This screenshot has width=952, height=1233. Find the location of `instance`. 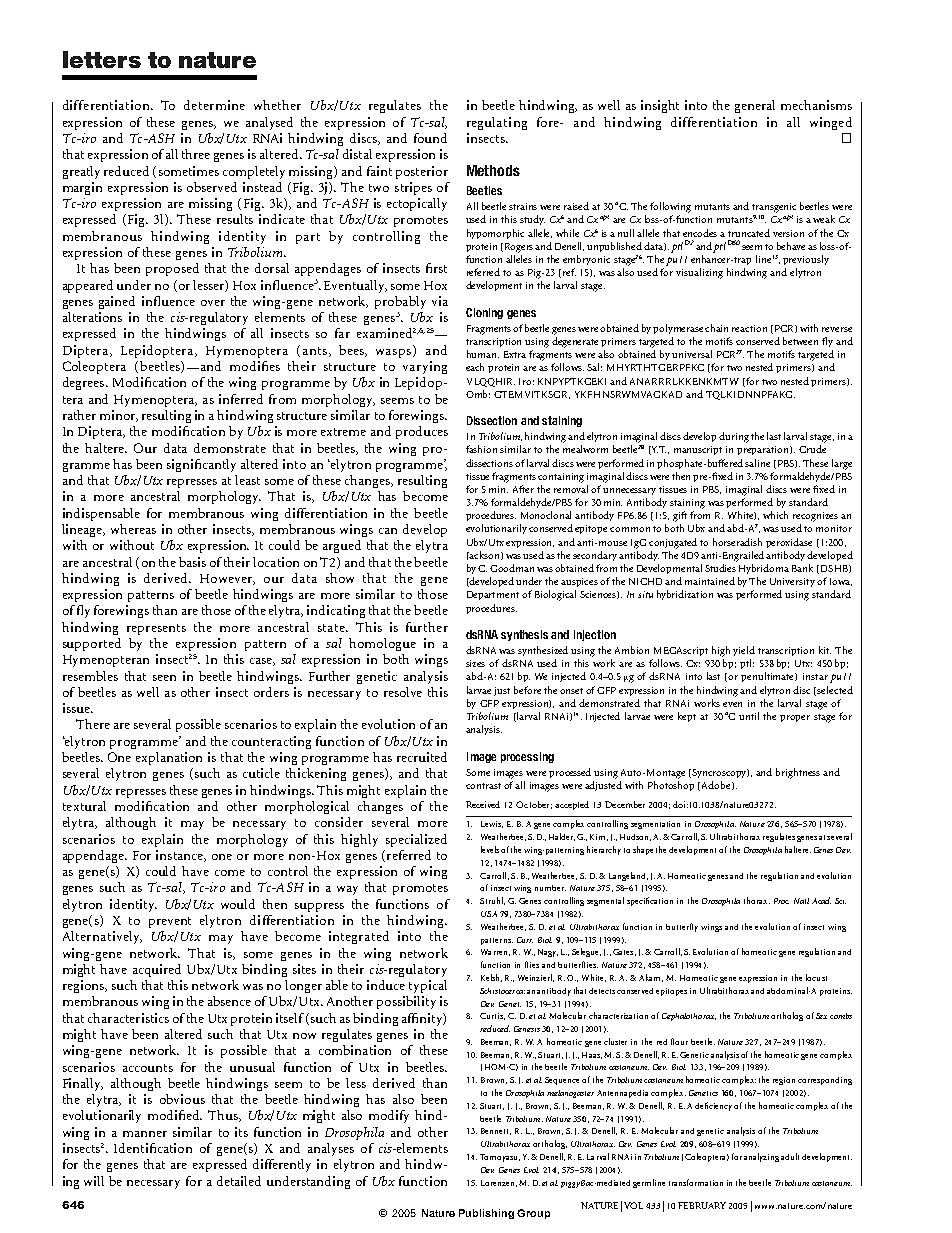

instance is located at coordinates (180, 856).
